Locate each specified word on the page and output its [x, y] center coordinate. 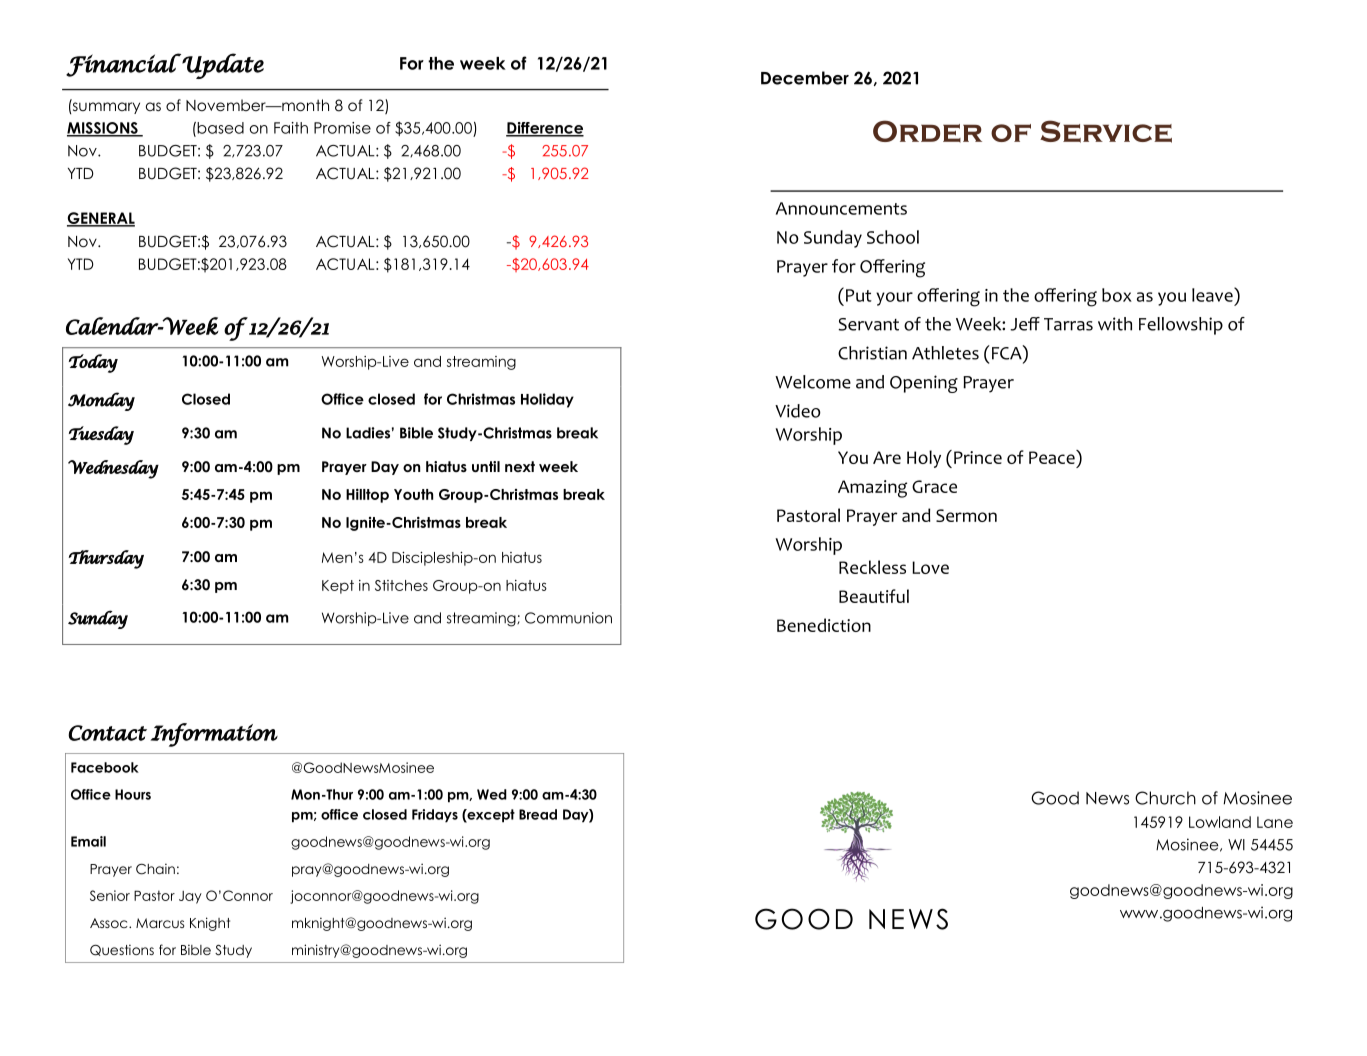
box [1117, 295]
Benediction [824, 625]
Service [1106, 131]
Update [223, 66]
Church [1165, 798]
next [520, 466]
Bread [538, 814]
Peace [1053, 457]
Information [214, 735]
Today [93, 363]
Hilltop [367, 495]
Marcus [160, 923]
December [805, 78]
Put [859, 295]
